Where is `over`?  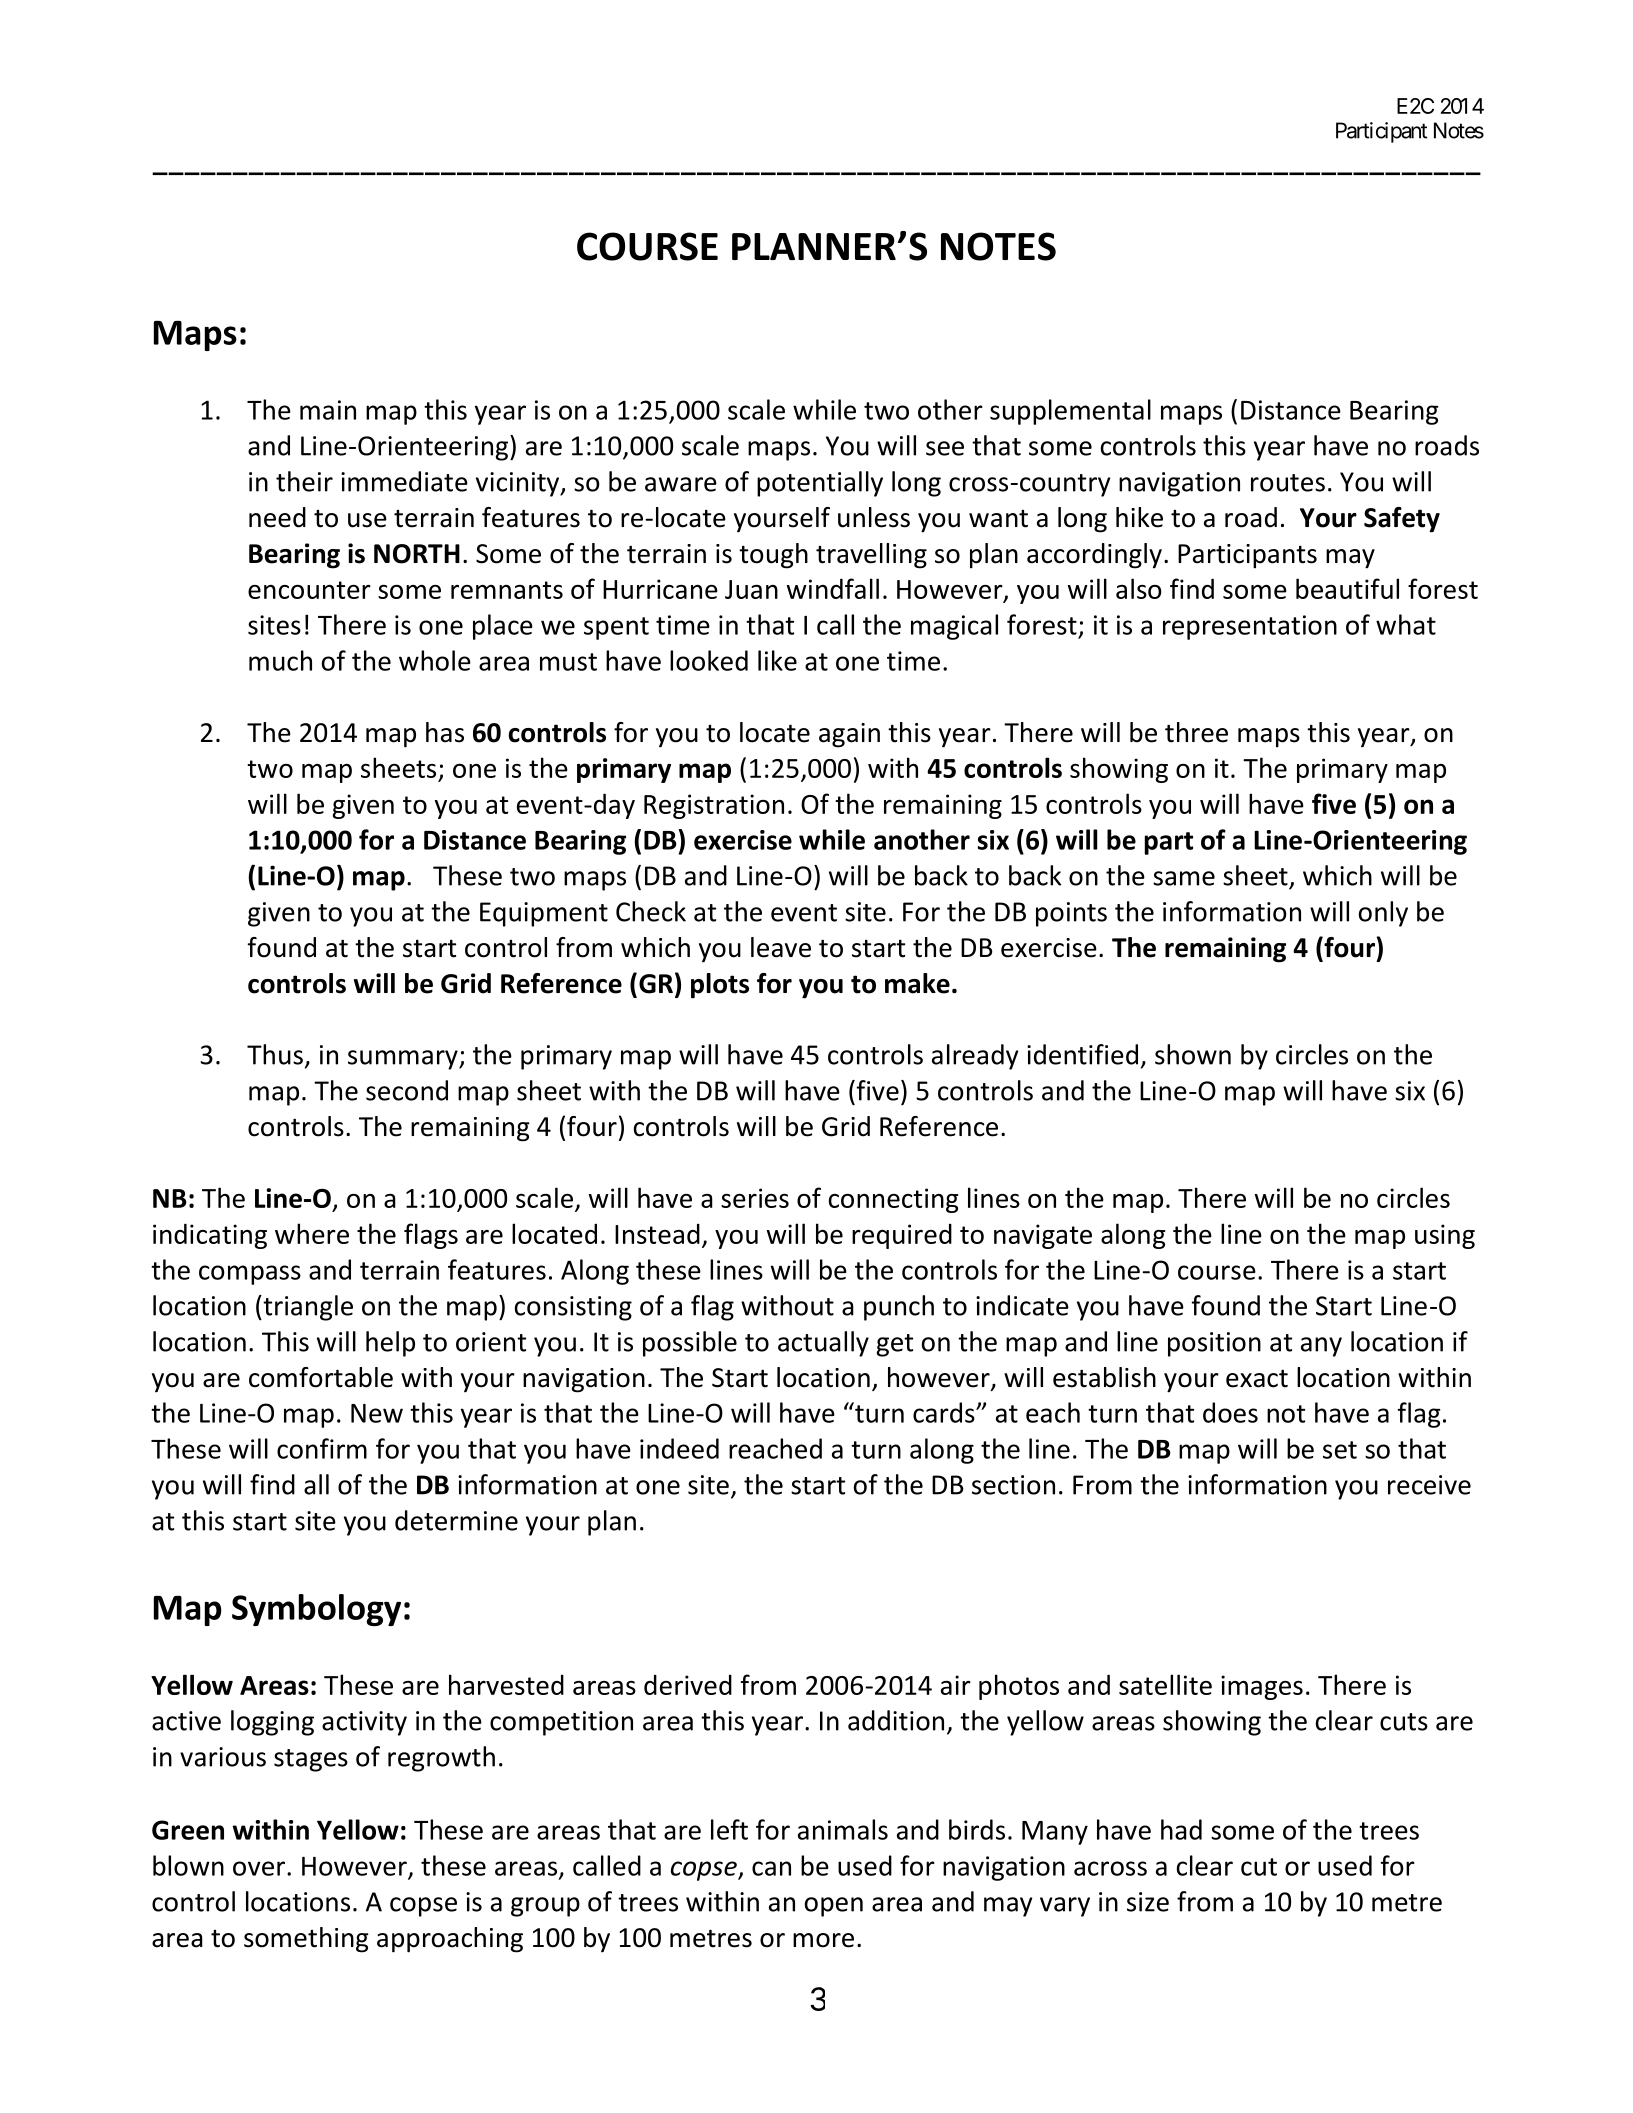
over is located at coordinates (260, 1868).
